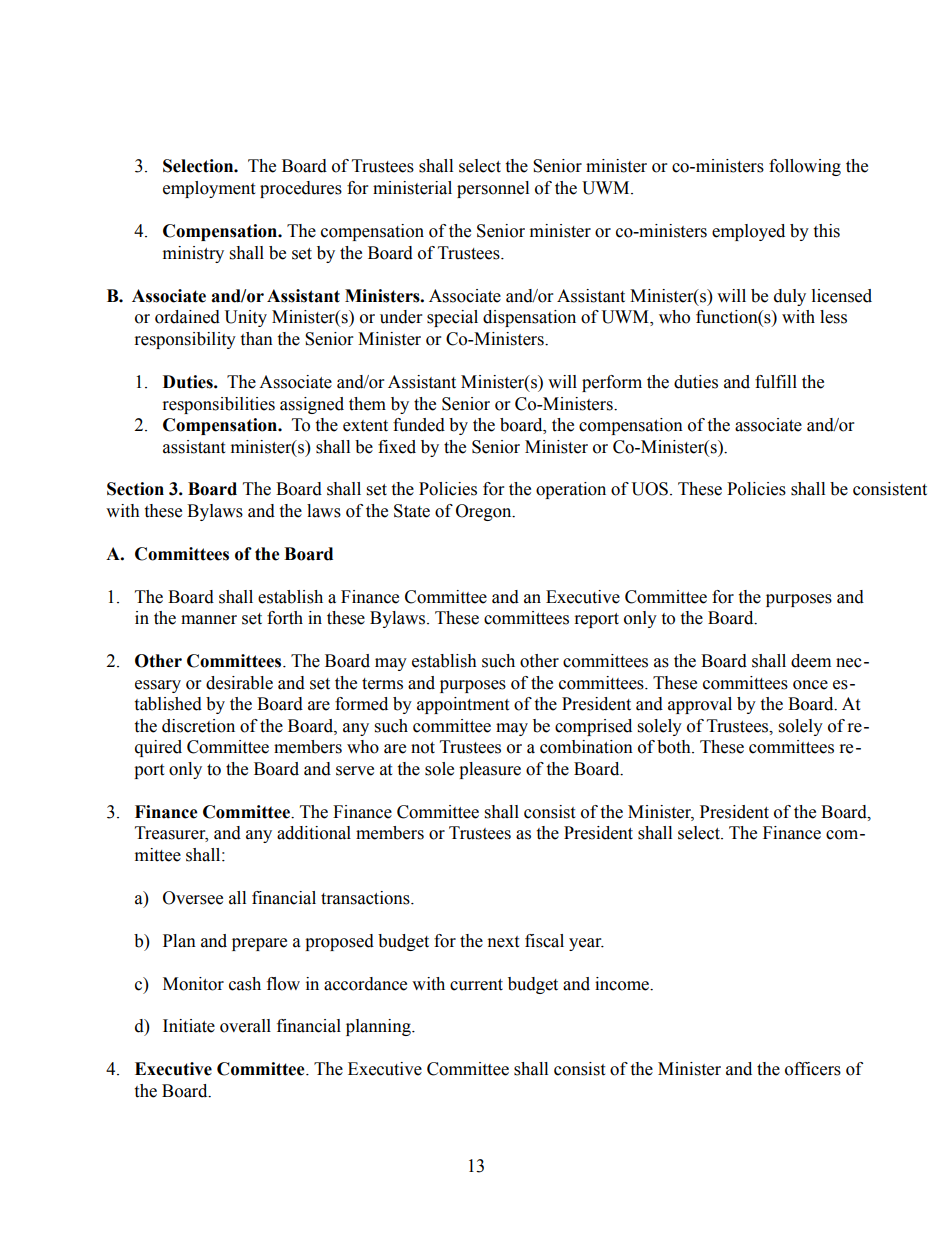 The image size is (952, 1233). What do you see at coordinates (314, 833) in the screenshot?
I see `additional` at bounding box center [314, 833].
